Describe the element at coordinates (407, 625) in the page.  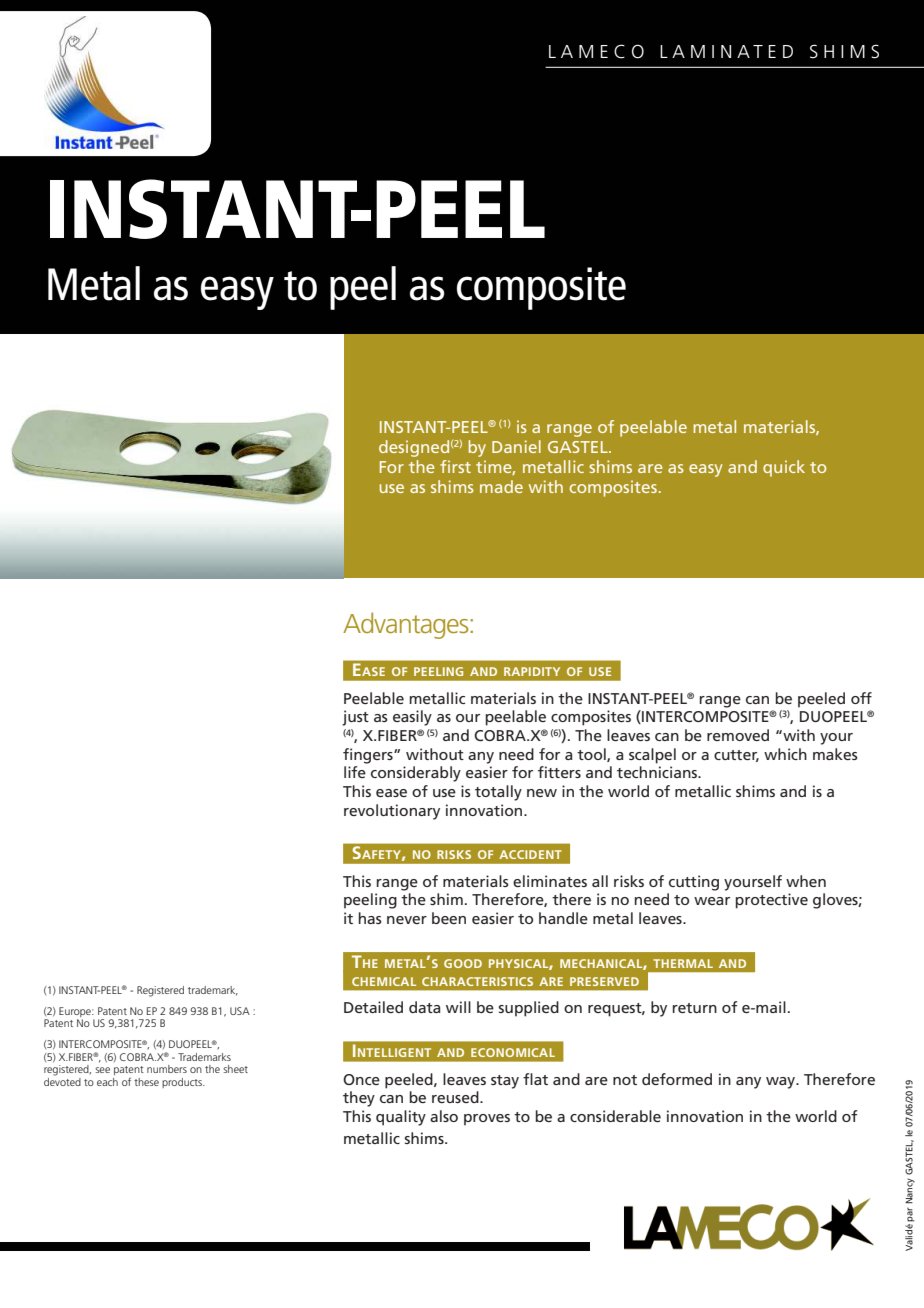
I see `Advantages` at that location.
